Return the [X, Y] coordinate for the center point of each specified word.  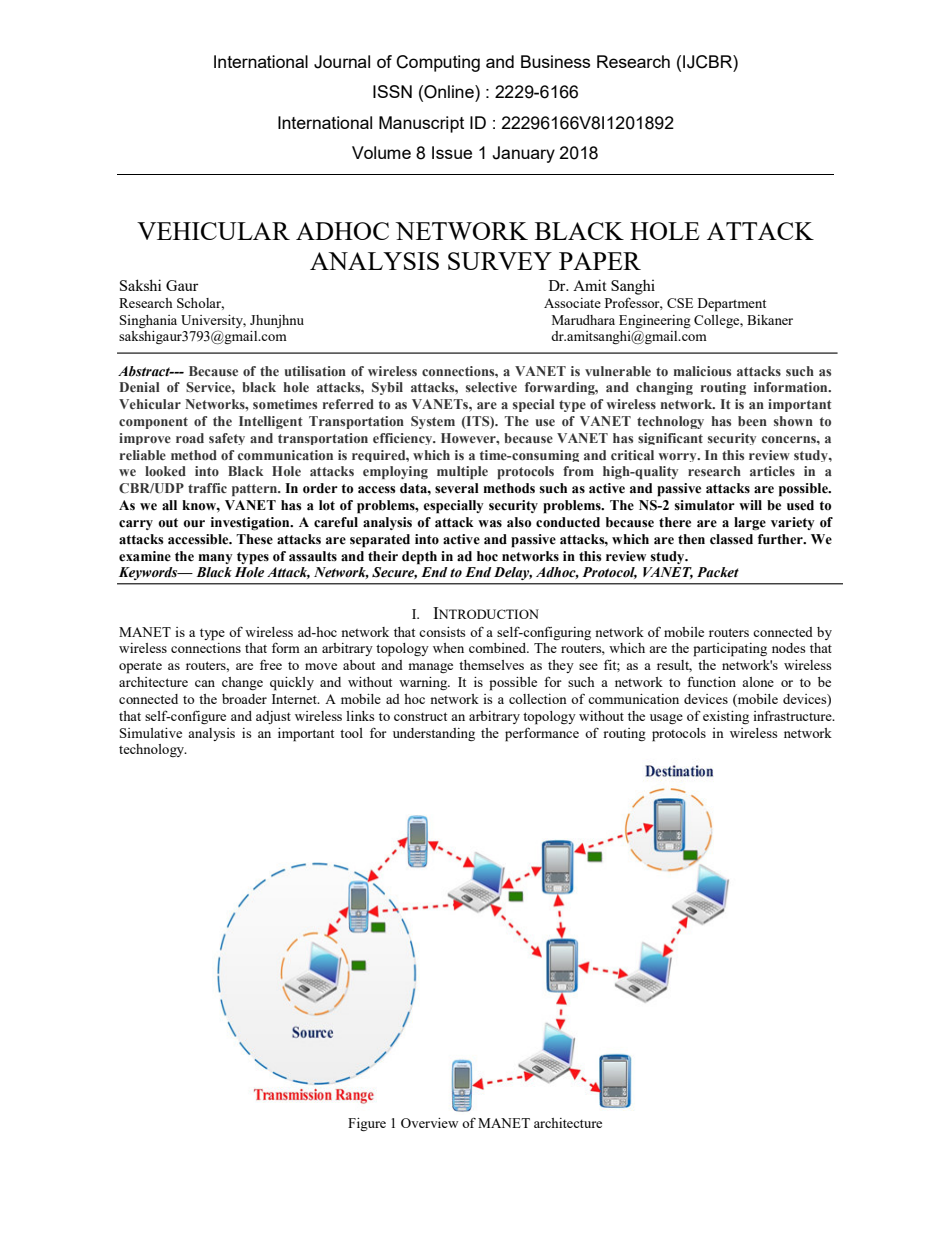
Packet [718, 572]
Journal [342, 62]
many [215, 559]
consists [442, 632]
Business [555, 61]
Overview [429, 1123]
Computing [438, 63]
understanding [434, 734]
